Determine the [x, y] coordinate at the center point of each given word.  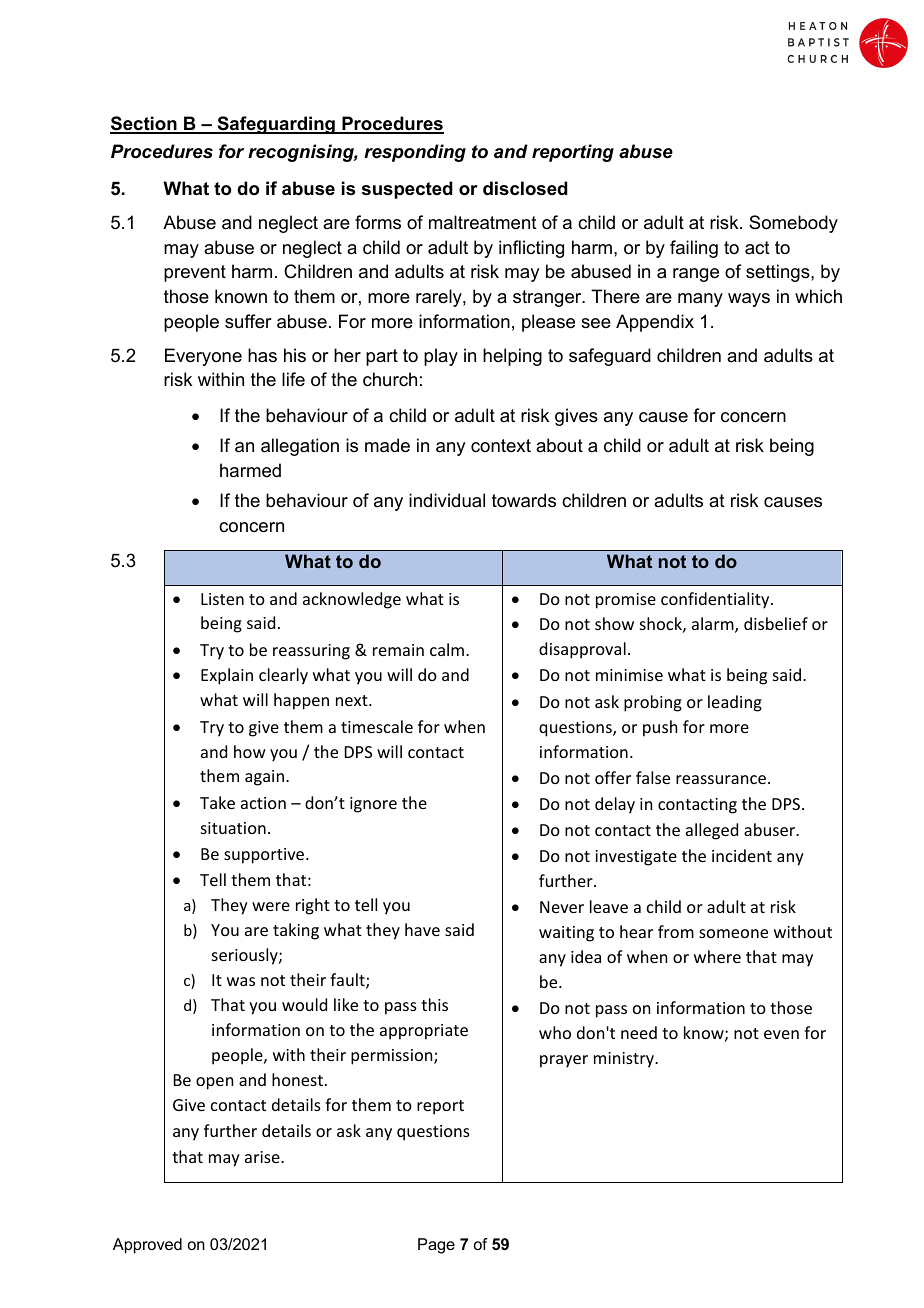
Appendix [655, 323]
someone [733, 933]
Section [144, 124]
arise [263, 1157]
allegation [300, 447]
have [422, 929]
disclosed [525, 188]
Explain [227, 676]
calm [447, 649]
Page [436, 1246]
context [501, 445]
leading [735, 703]
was [241, 981]
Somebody [793, 224]
